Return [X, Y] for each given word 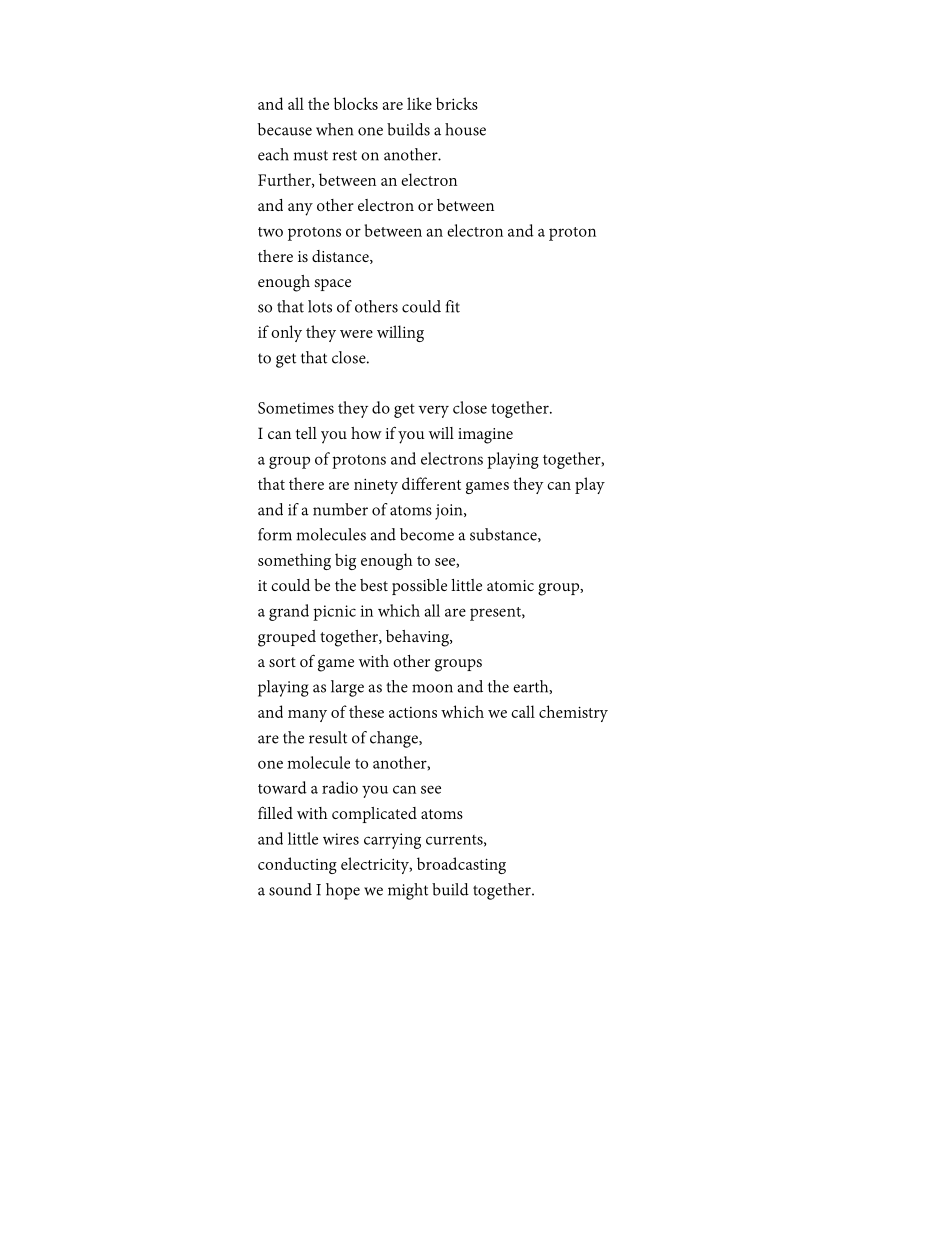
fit [453, 306]
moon [432, 688]
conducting [297, 865]
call [523, 711]
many [307, 716]
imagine [485, 436]
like [419, 103]
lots [320, 306]
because [285, 129]
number [340, 509]
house [465, 129]
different [431, 483]
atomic [510, 585]
